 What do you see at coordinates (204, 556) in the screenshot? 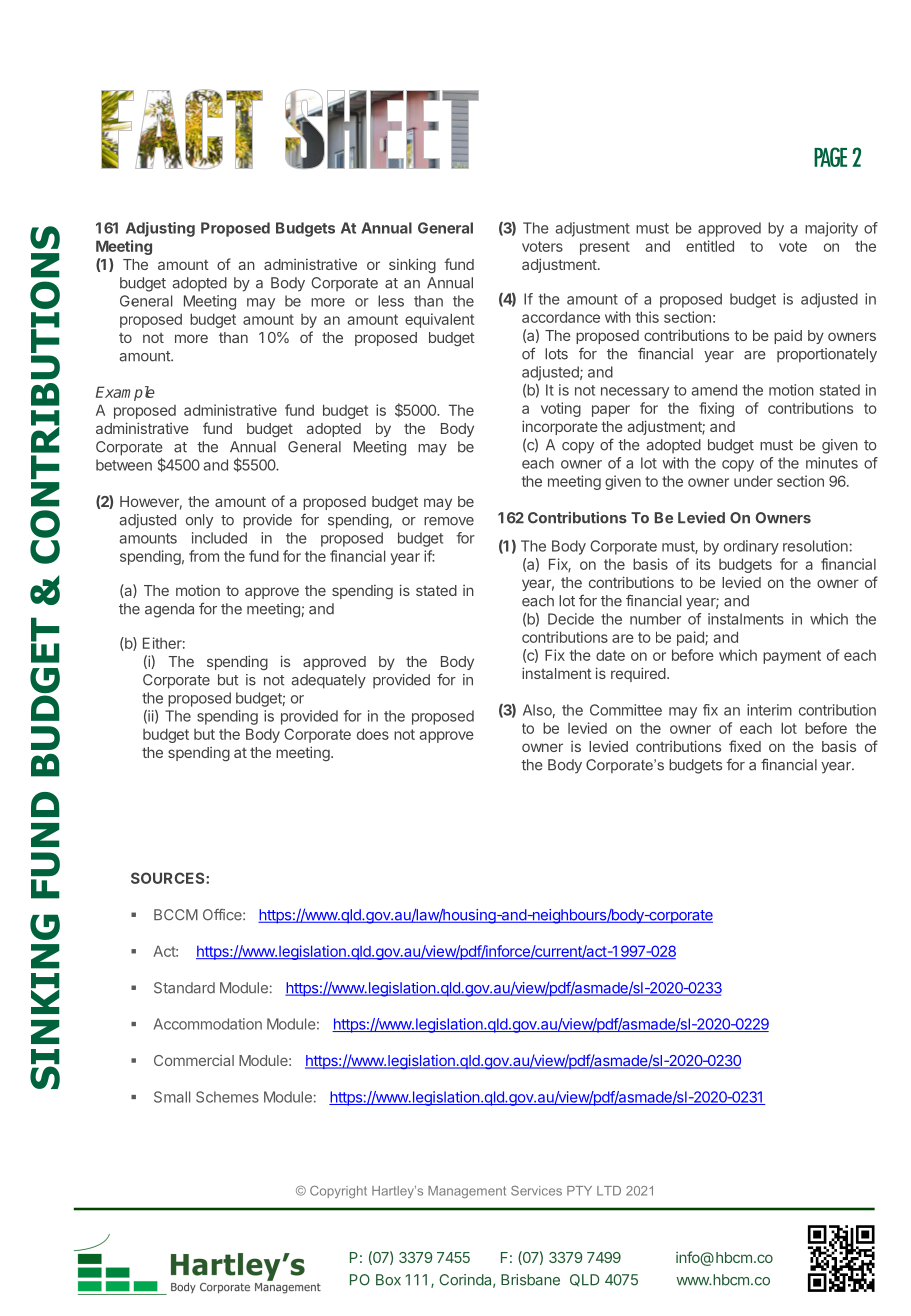
I see `from` at bounding box center [204, 556].
